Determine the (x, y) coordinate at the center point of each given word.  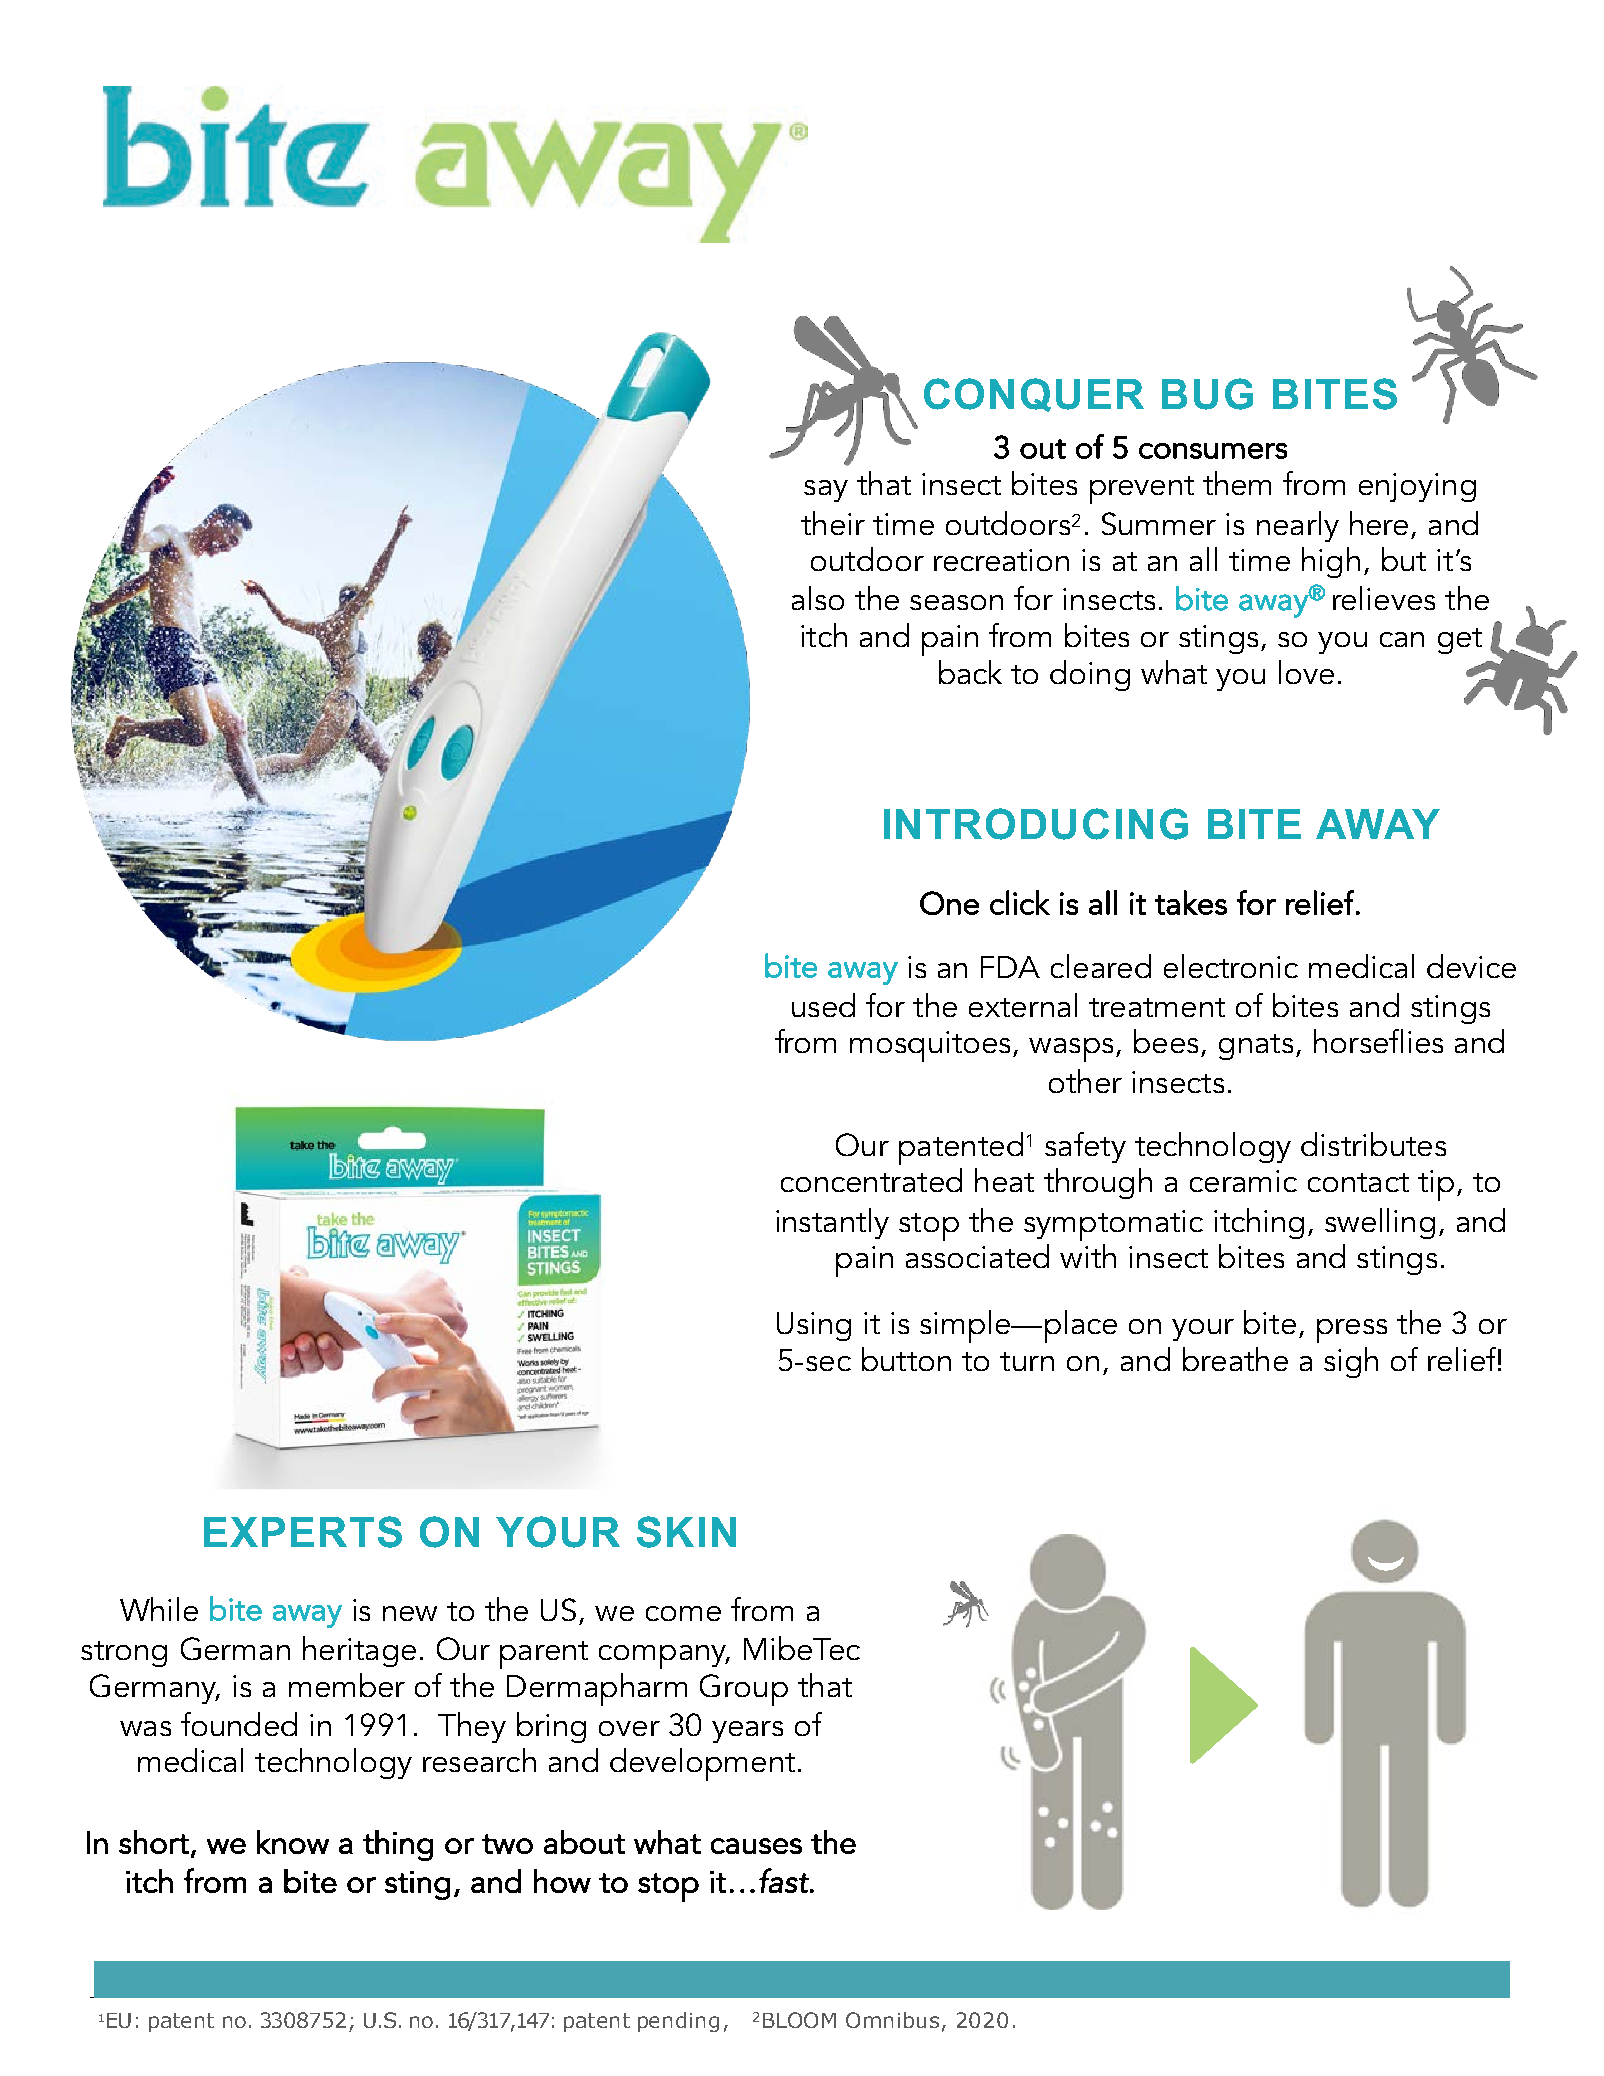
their (833, 523)
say (826, 491)
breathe (1235, 1359)
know (293, 1842)
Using (814, 1326)
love (1306, 672)
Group (744, 1690)
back (970, 672)
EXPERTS (303, 1532)
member (347, 1685)
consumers (1213, 451)
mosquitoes (930, 1046)
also (818, 598)
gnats (1256, 1047)
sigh (1351, 1362)
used (823, 1005)
